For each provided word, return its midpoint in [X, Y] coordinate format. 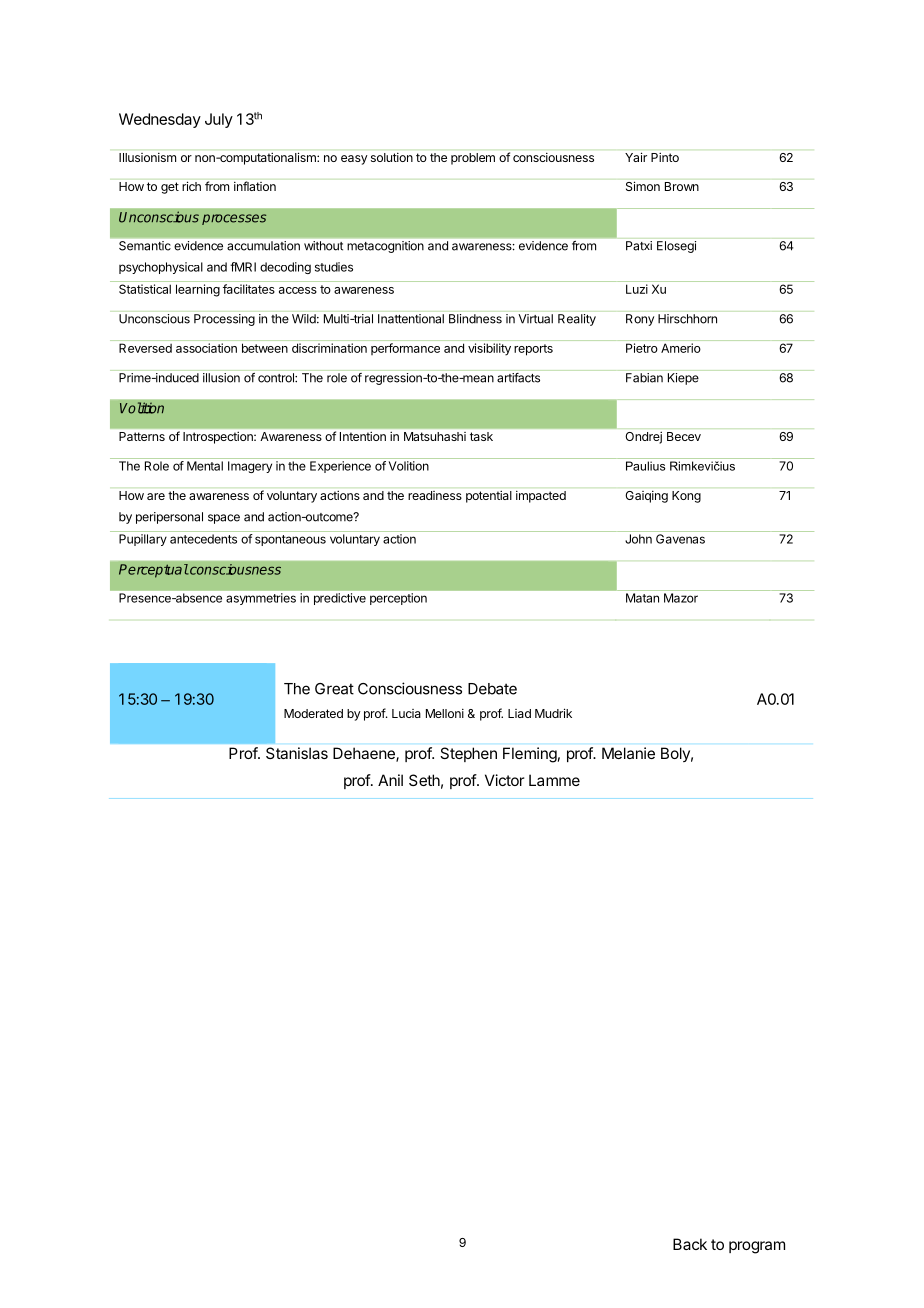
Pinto [665, 157]
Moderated [313, 713]
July [219, 120]
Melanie [628, 753]
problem [473, 159]
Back [690, 1244]
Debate [492, 689]
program [757, 1247]
